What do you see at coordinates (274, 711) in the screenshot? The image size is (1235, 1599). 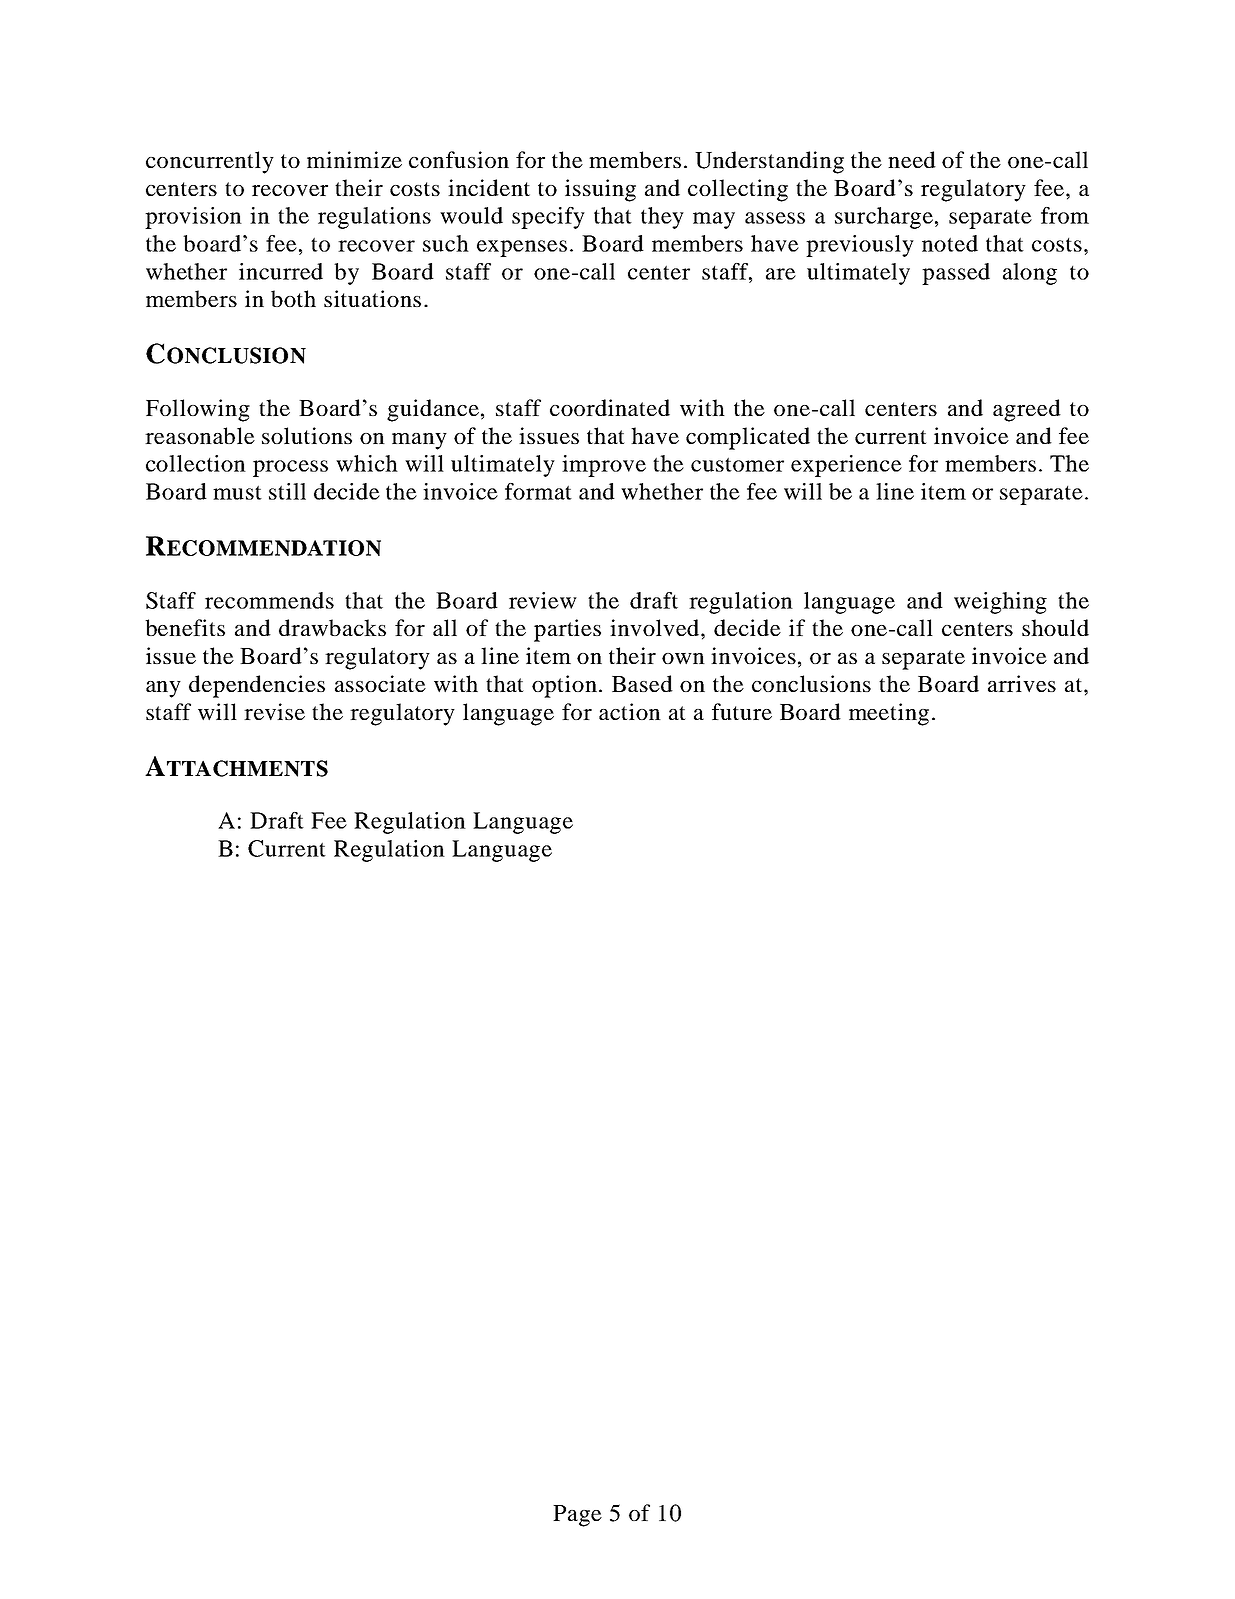 I see `revise` at bounding box center [274, 711].
